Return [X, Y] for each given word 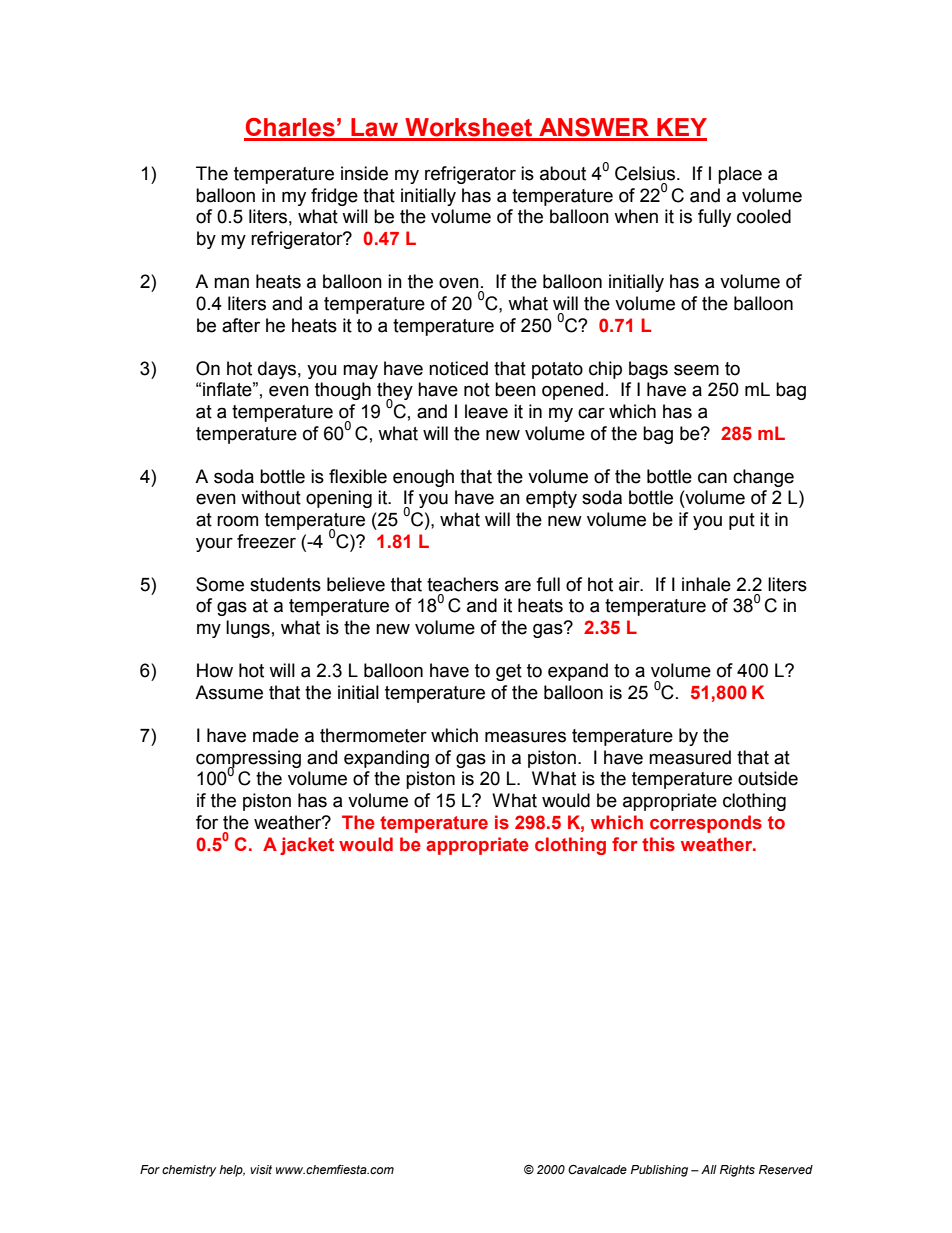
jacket [307, 846]
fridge [334, 197]
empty [551, 499]
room [237, 521]
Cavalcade [597, 1169]
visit [261, 1169]
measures [525, 737]
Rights [737, 1171]
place [740, 175]
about [563, 173]
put [742, 521]
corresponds [706, 824]
